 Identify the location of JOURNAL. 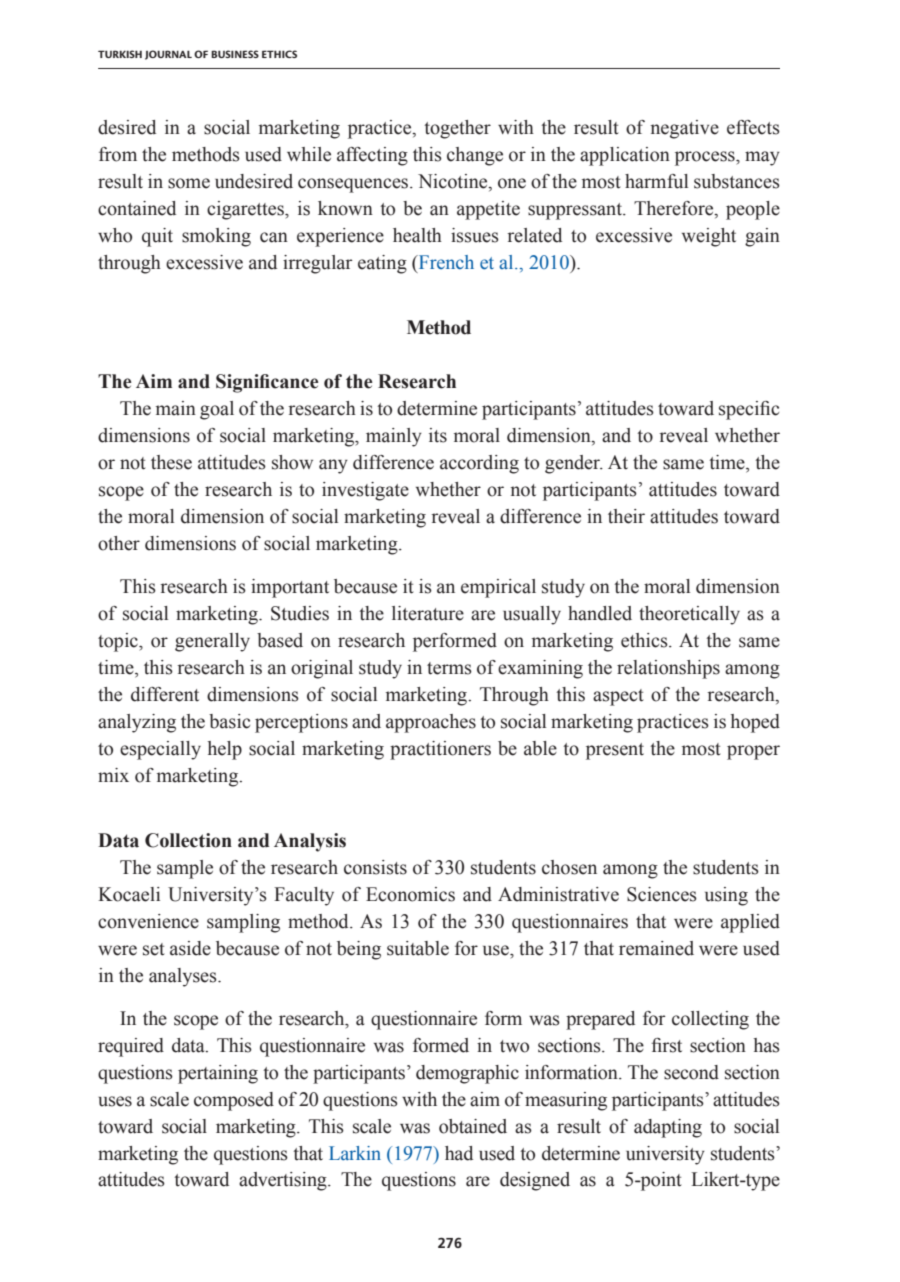
(168, 55).
